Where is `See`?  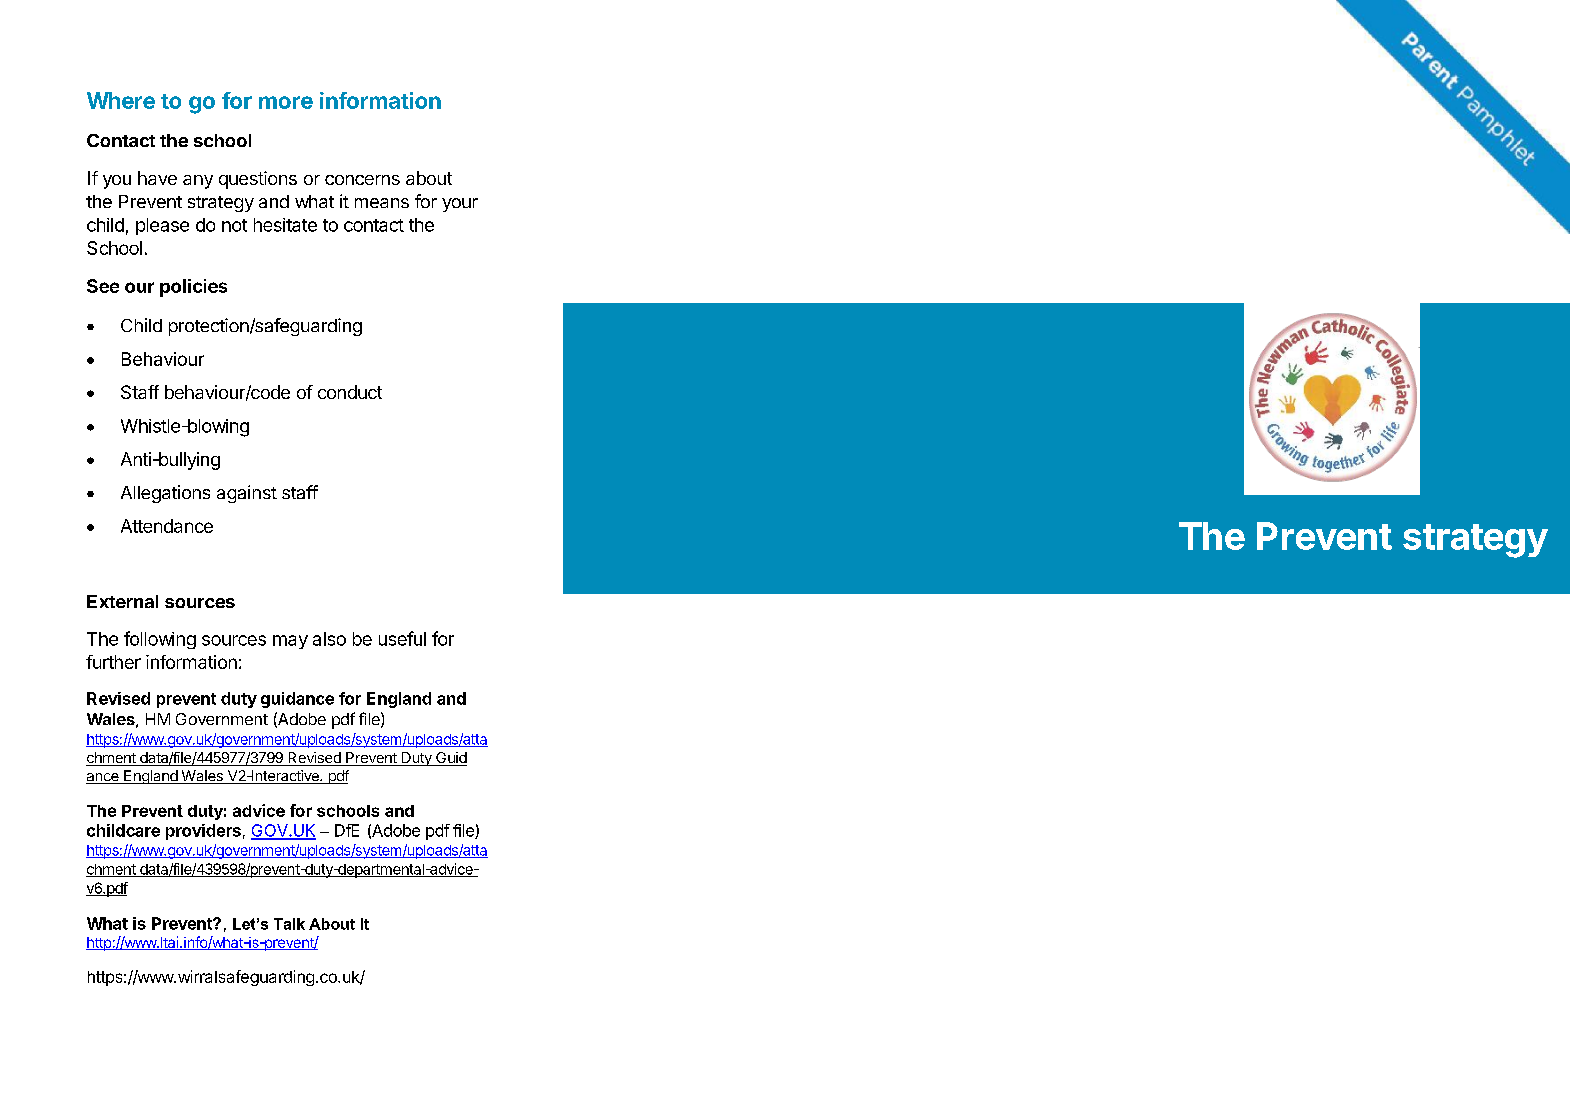
See is located at coordinates (103, 286).
